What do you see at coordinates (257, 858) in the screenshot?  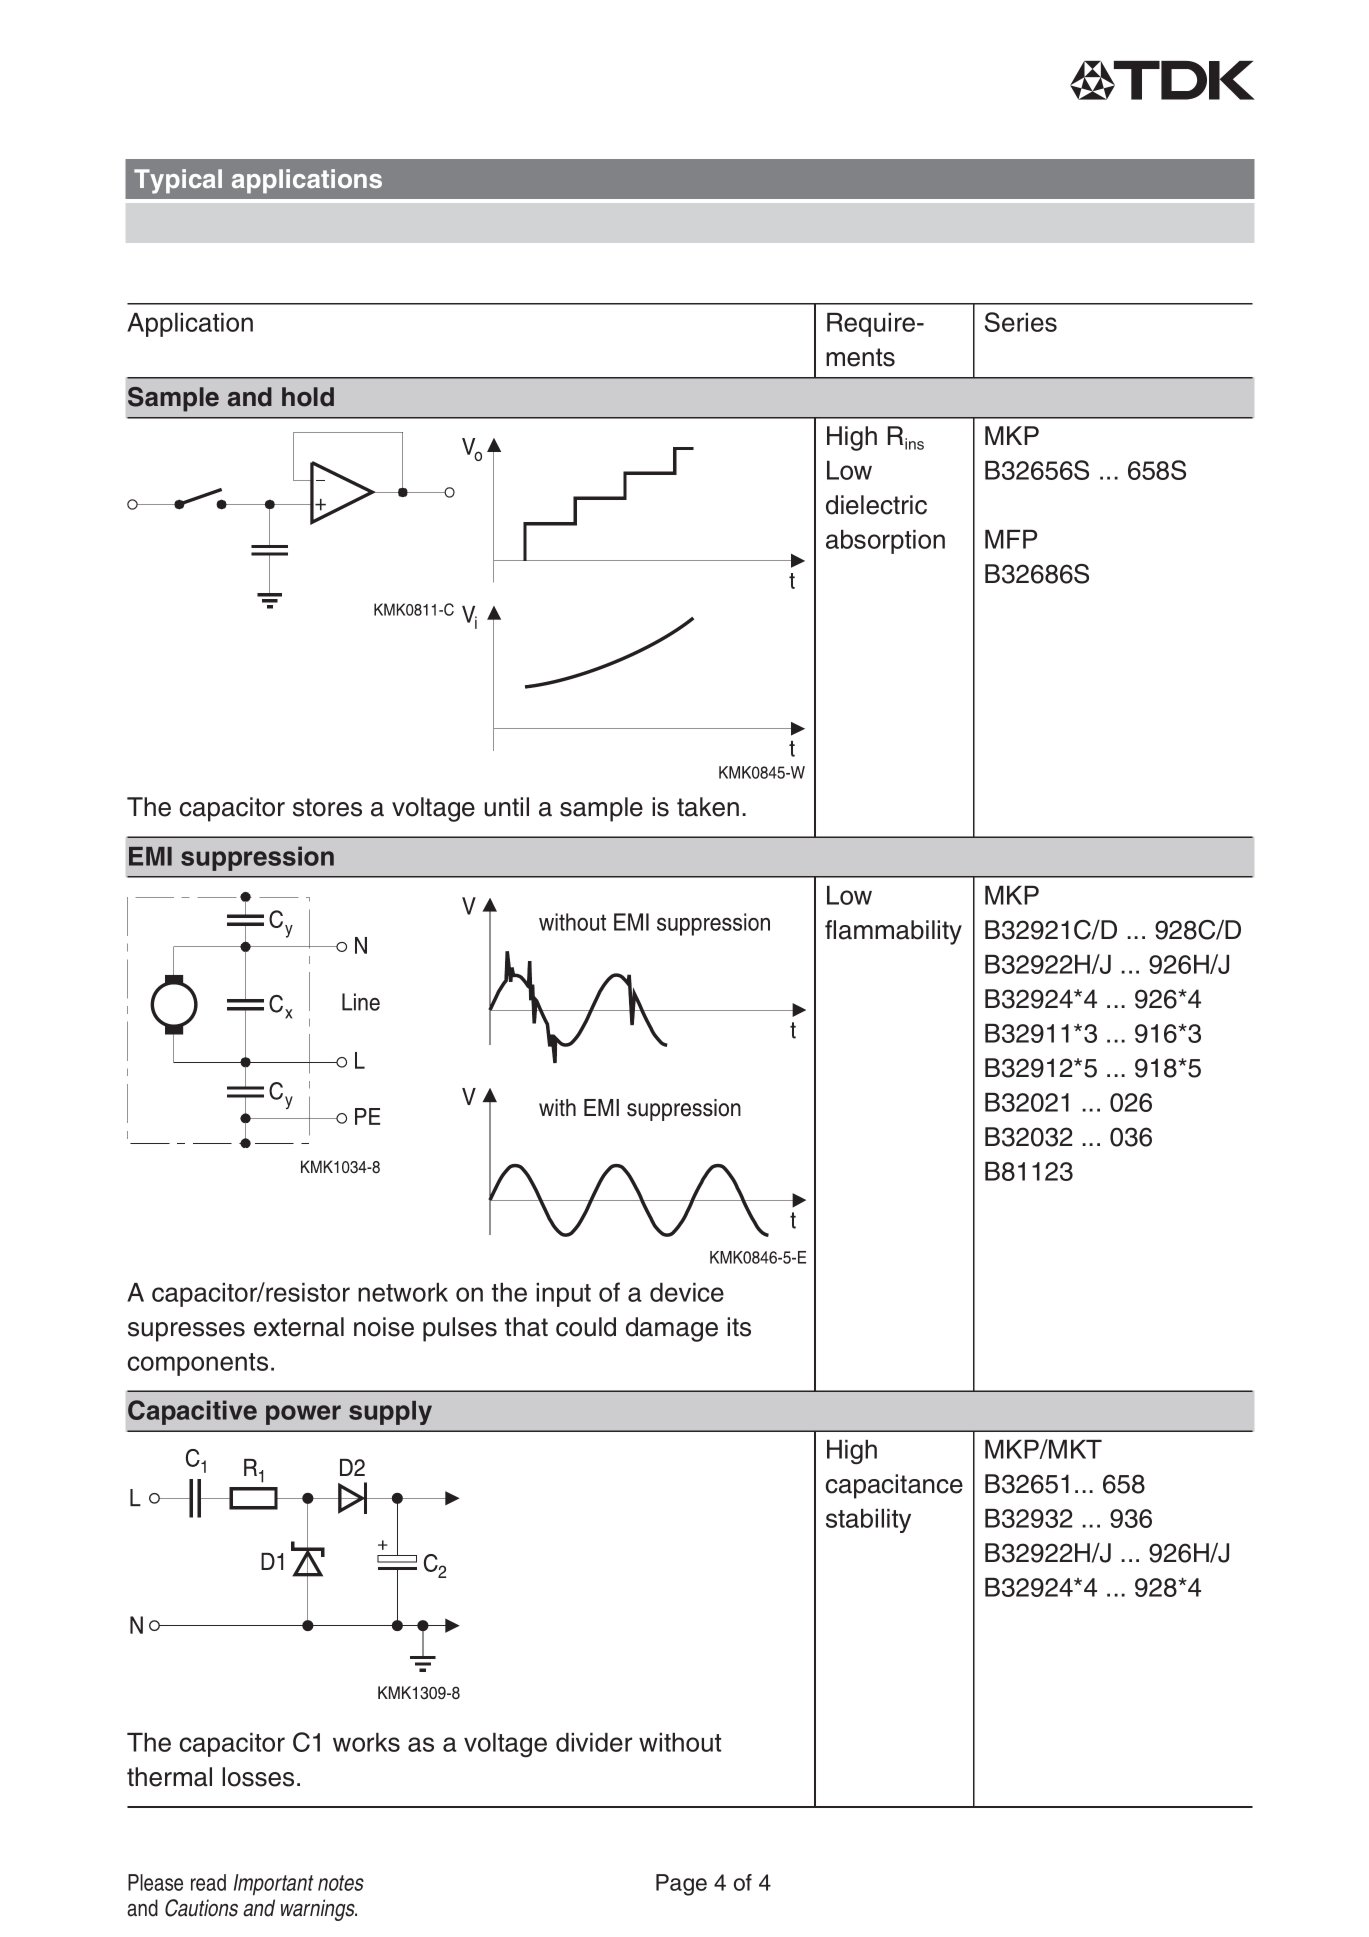 I see `suppression` at bounding box center [257, 858].
